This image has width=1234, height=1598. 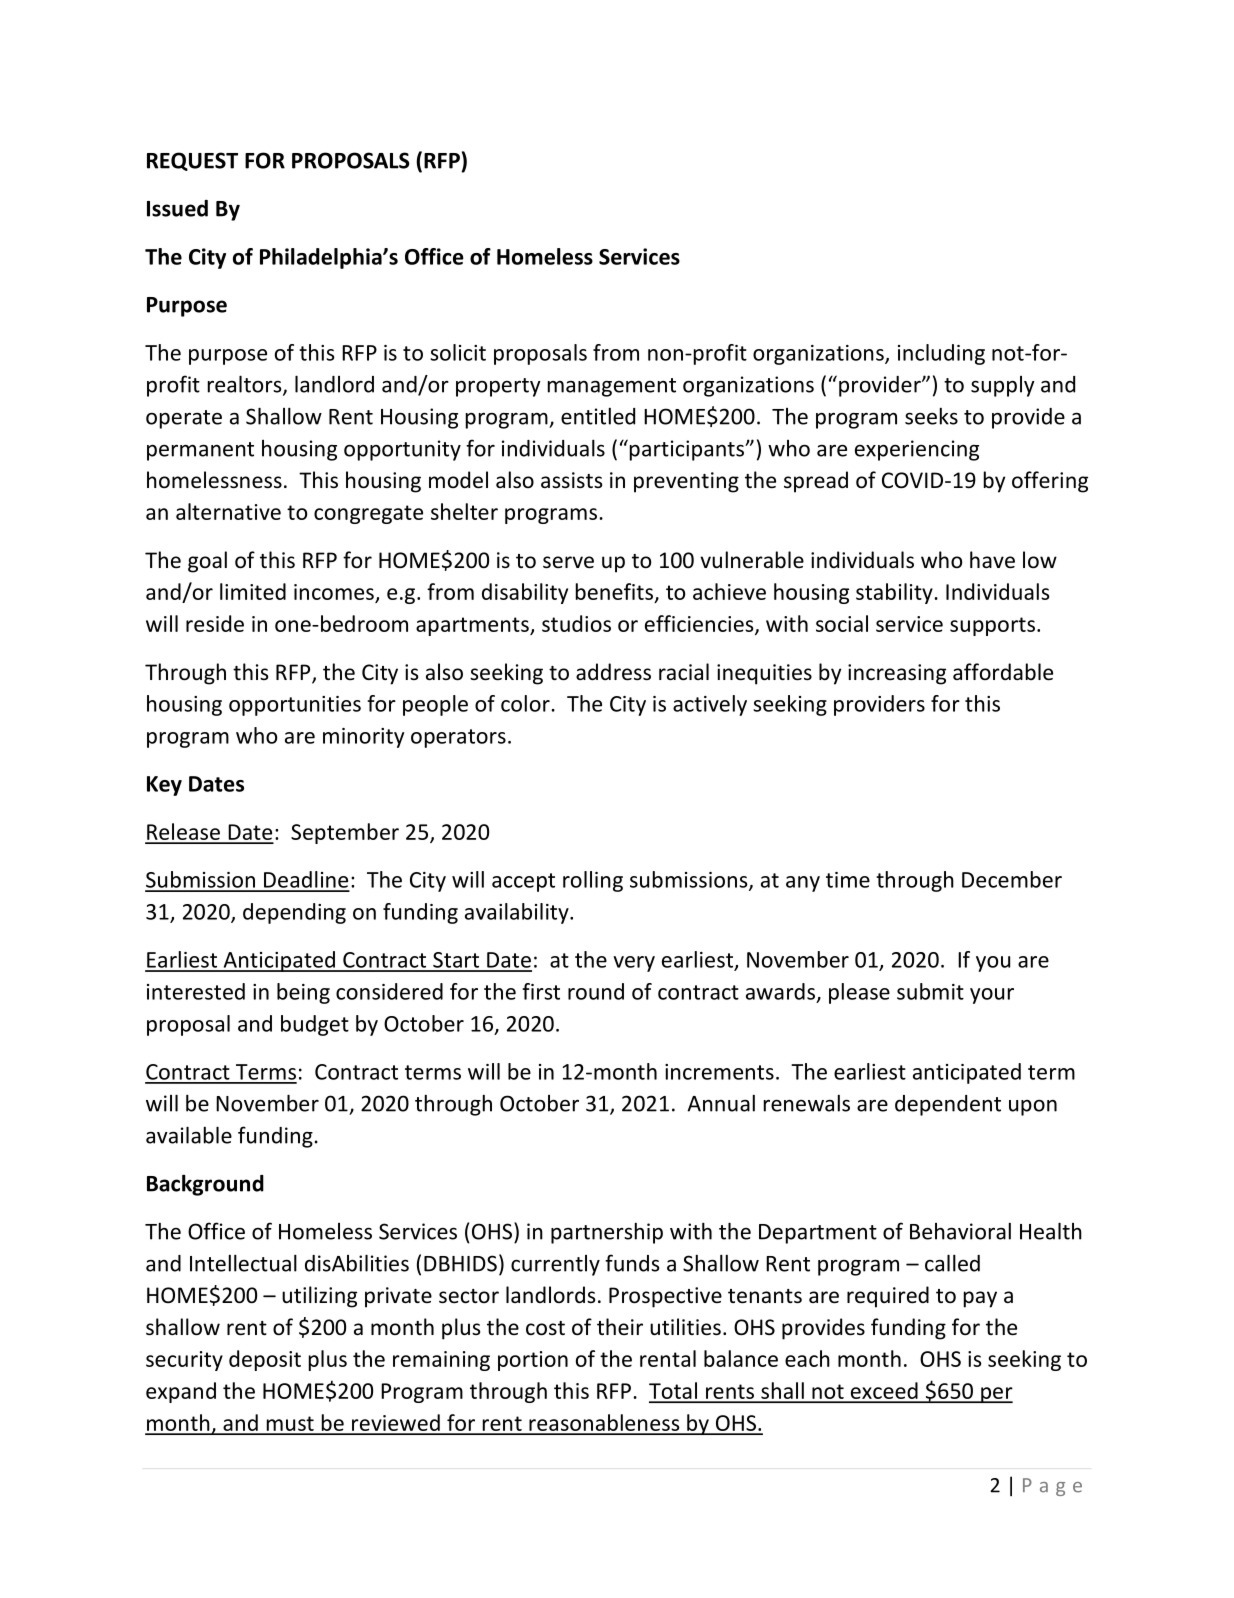 What do you see at coordinates (992, 560) in the image?
I see `have` at bounding box center [992, 560].
